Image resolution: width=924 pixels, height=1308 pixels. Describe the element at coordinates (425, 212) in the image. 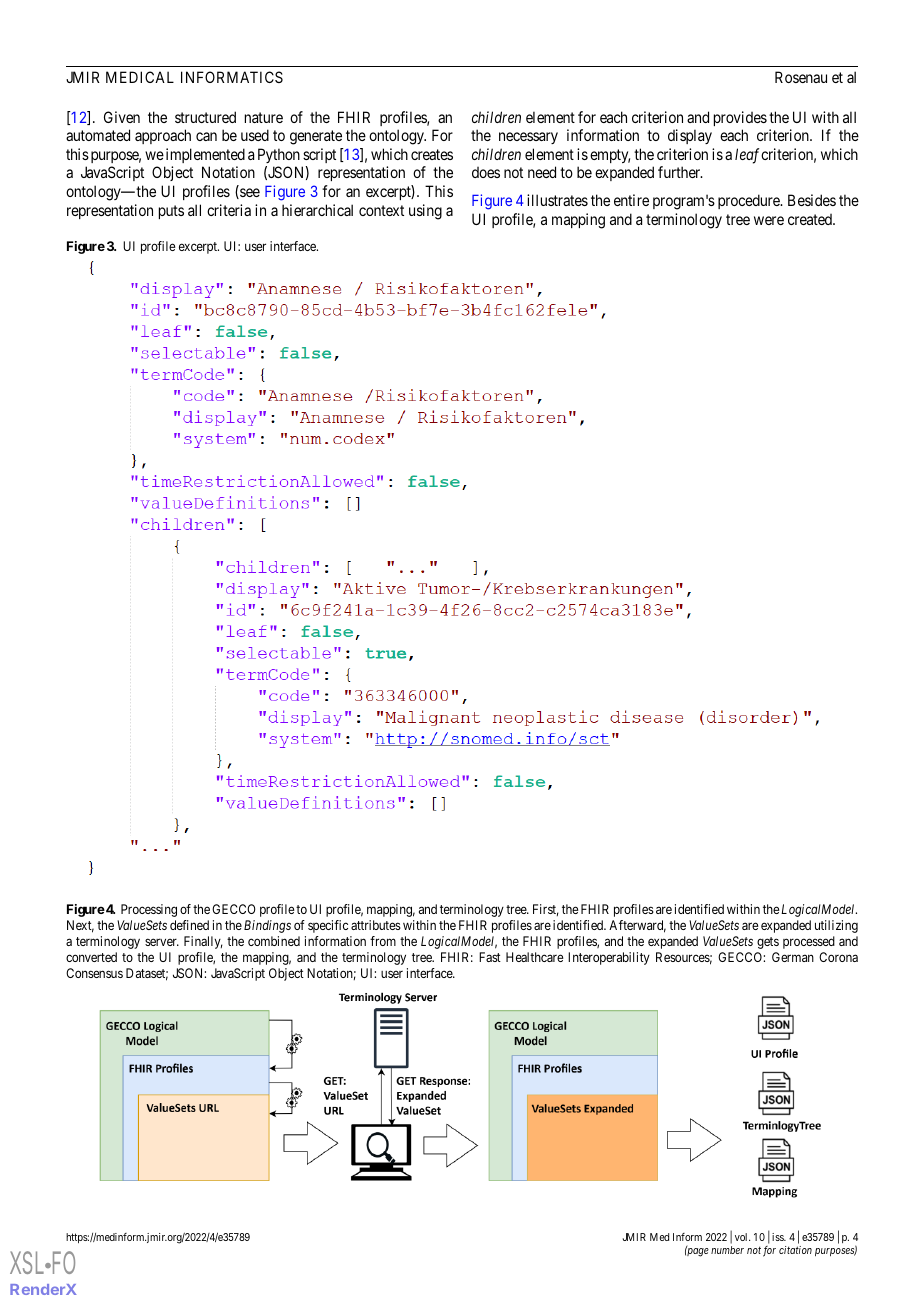

I see `using` at that location.
